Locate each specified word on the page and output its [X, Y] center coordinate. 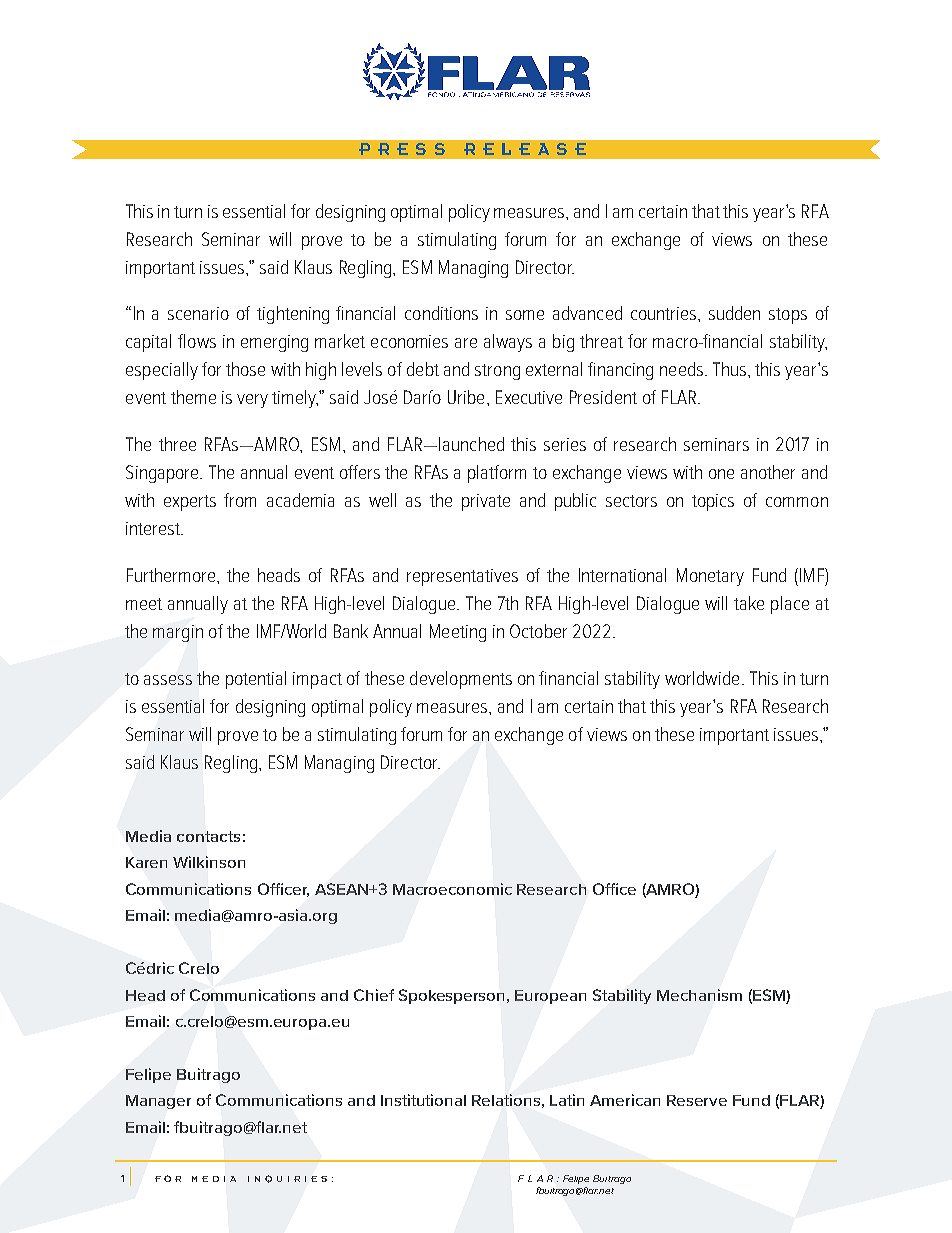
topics [713, 502]
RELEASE [525, 149]
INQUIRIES [287, 1179]
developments [461, 680]
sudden [734, 313]
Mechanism [699, 995]
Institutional [423, 1100]
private [486, 502]
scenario [198, 313]
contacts [208, 836]
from [240, 500]
